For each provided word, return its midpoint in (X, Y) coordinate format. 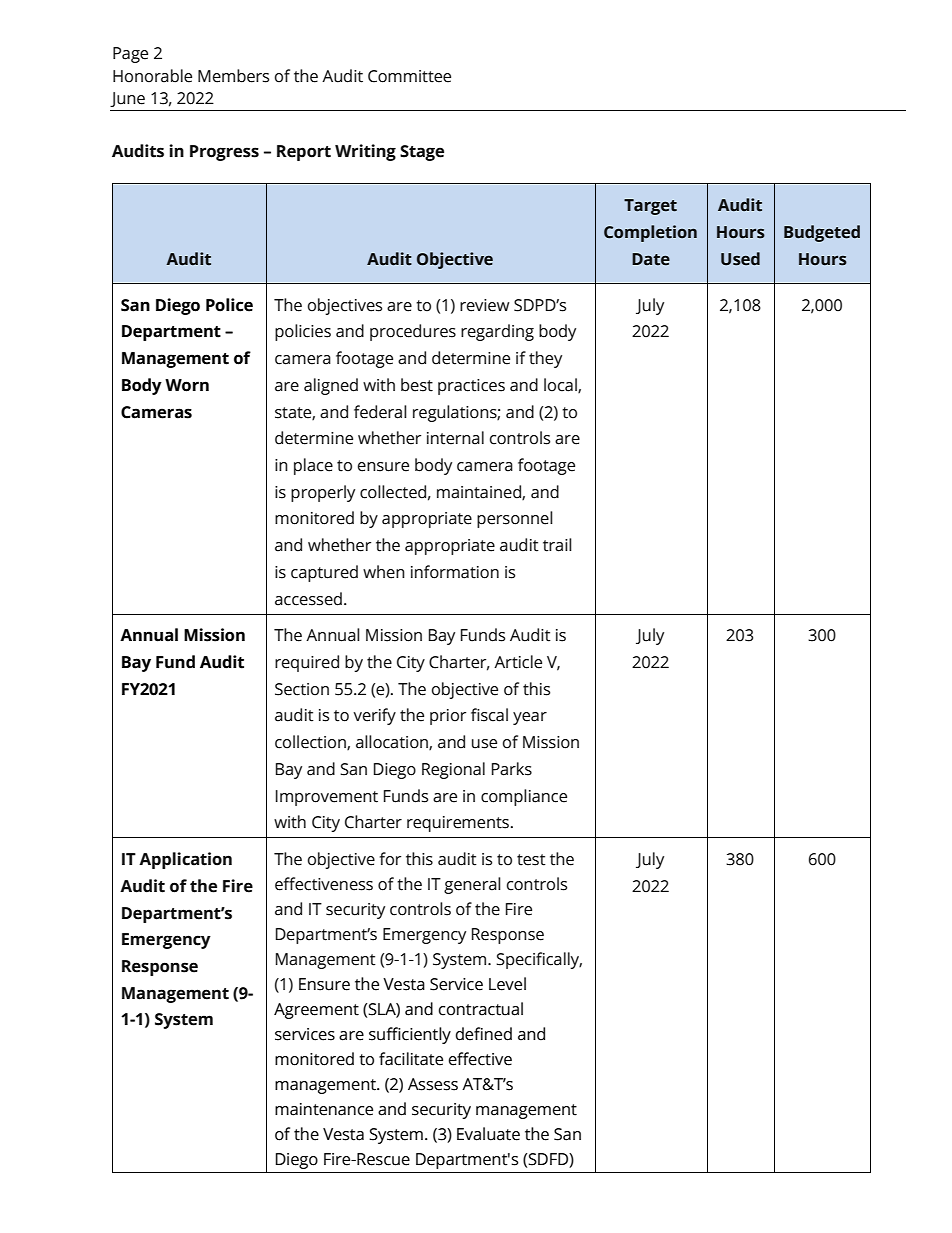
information (455, 572)
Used (740, 259)
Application (185, 860)
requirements (458, 824)
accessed (308, 599)
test (531, 860)
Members (233, 76)
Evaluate (488, 1134)
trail (557, 545)
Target (650, 207)
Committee (409, 76)
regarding (497, 332)
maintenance (324, 1109)
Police (229, 305)
